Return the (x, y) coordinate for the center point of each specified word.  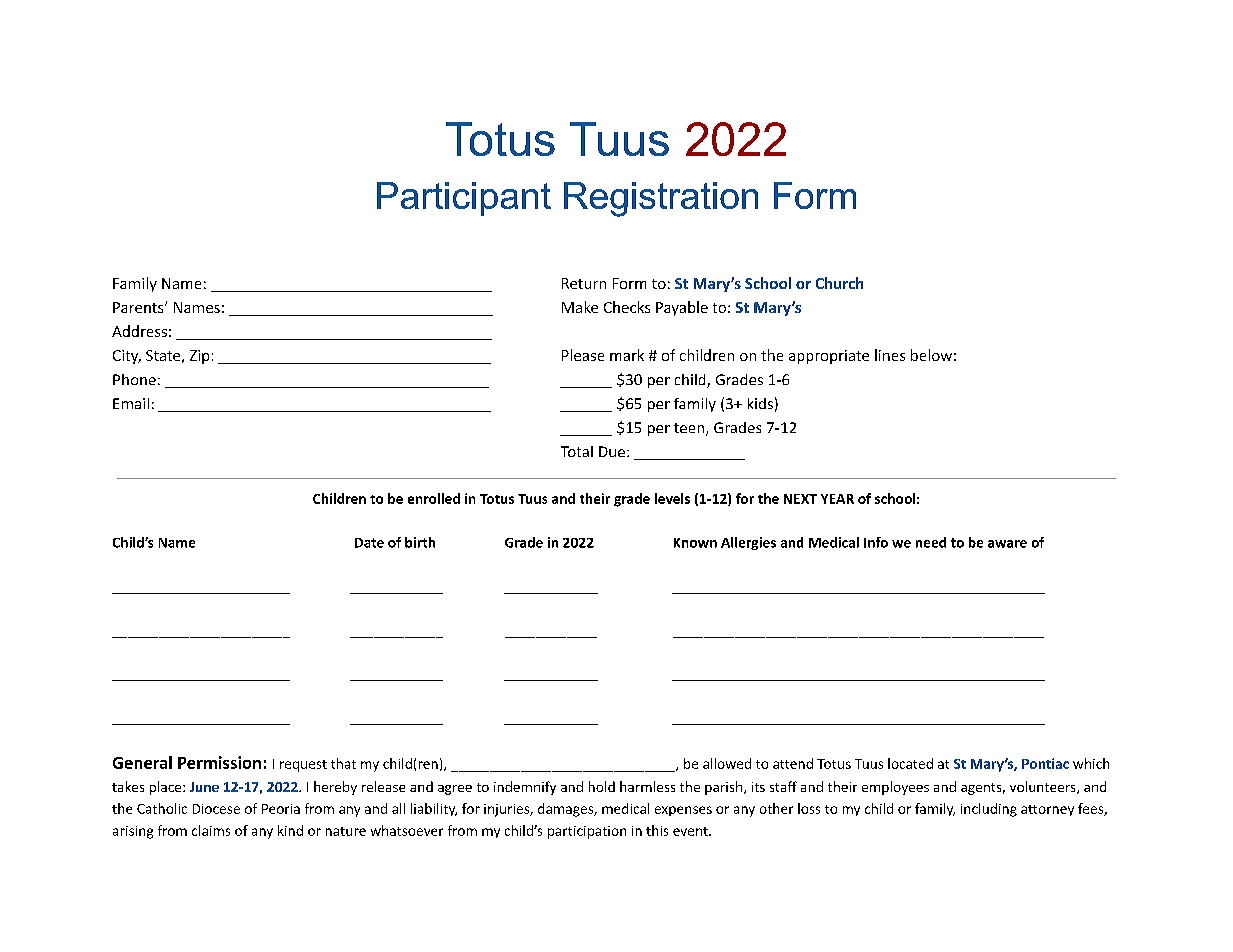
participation (587, 832)
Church (839, 283)
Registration (661, 199)
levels (672, 498)
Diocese (216, 809)
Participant (464, 199)
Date (369, 543)
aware (1007, 544)
